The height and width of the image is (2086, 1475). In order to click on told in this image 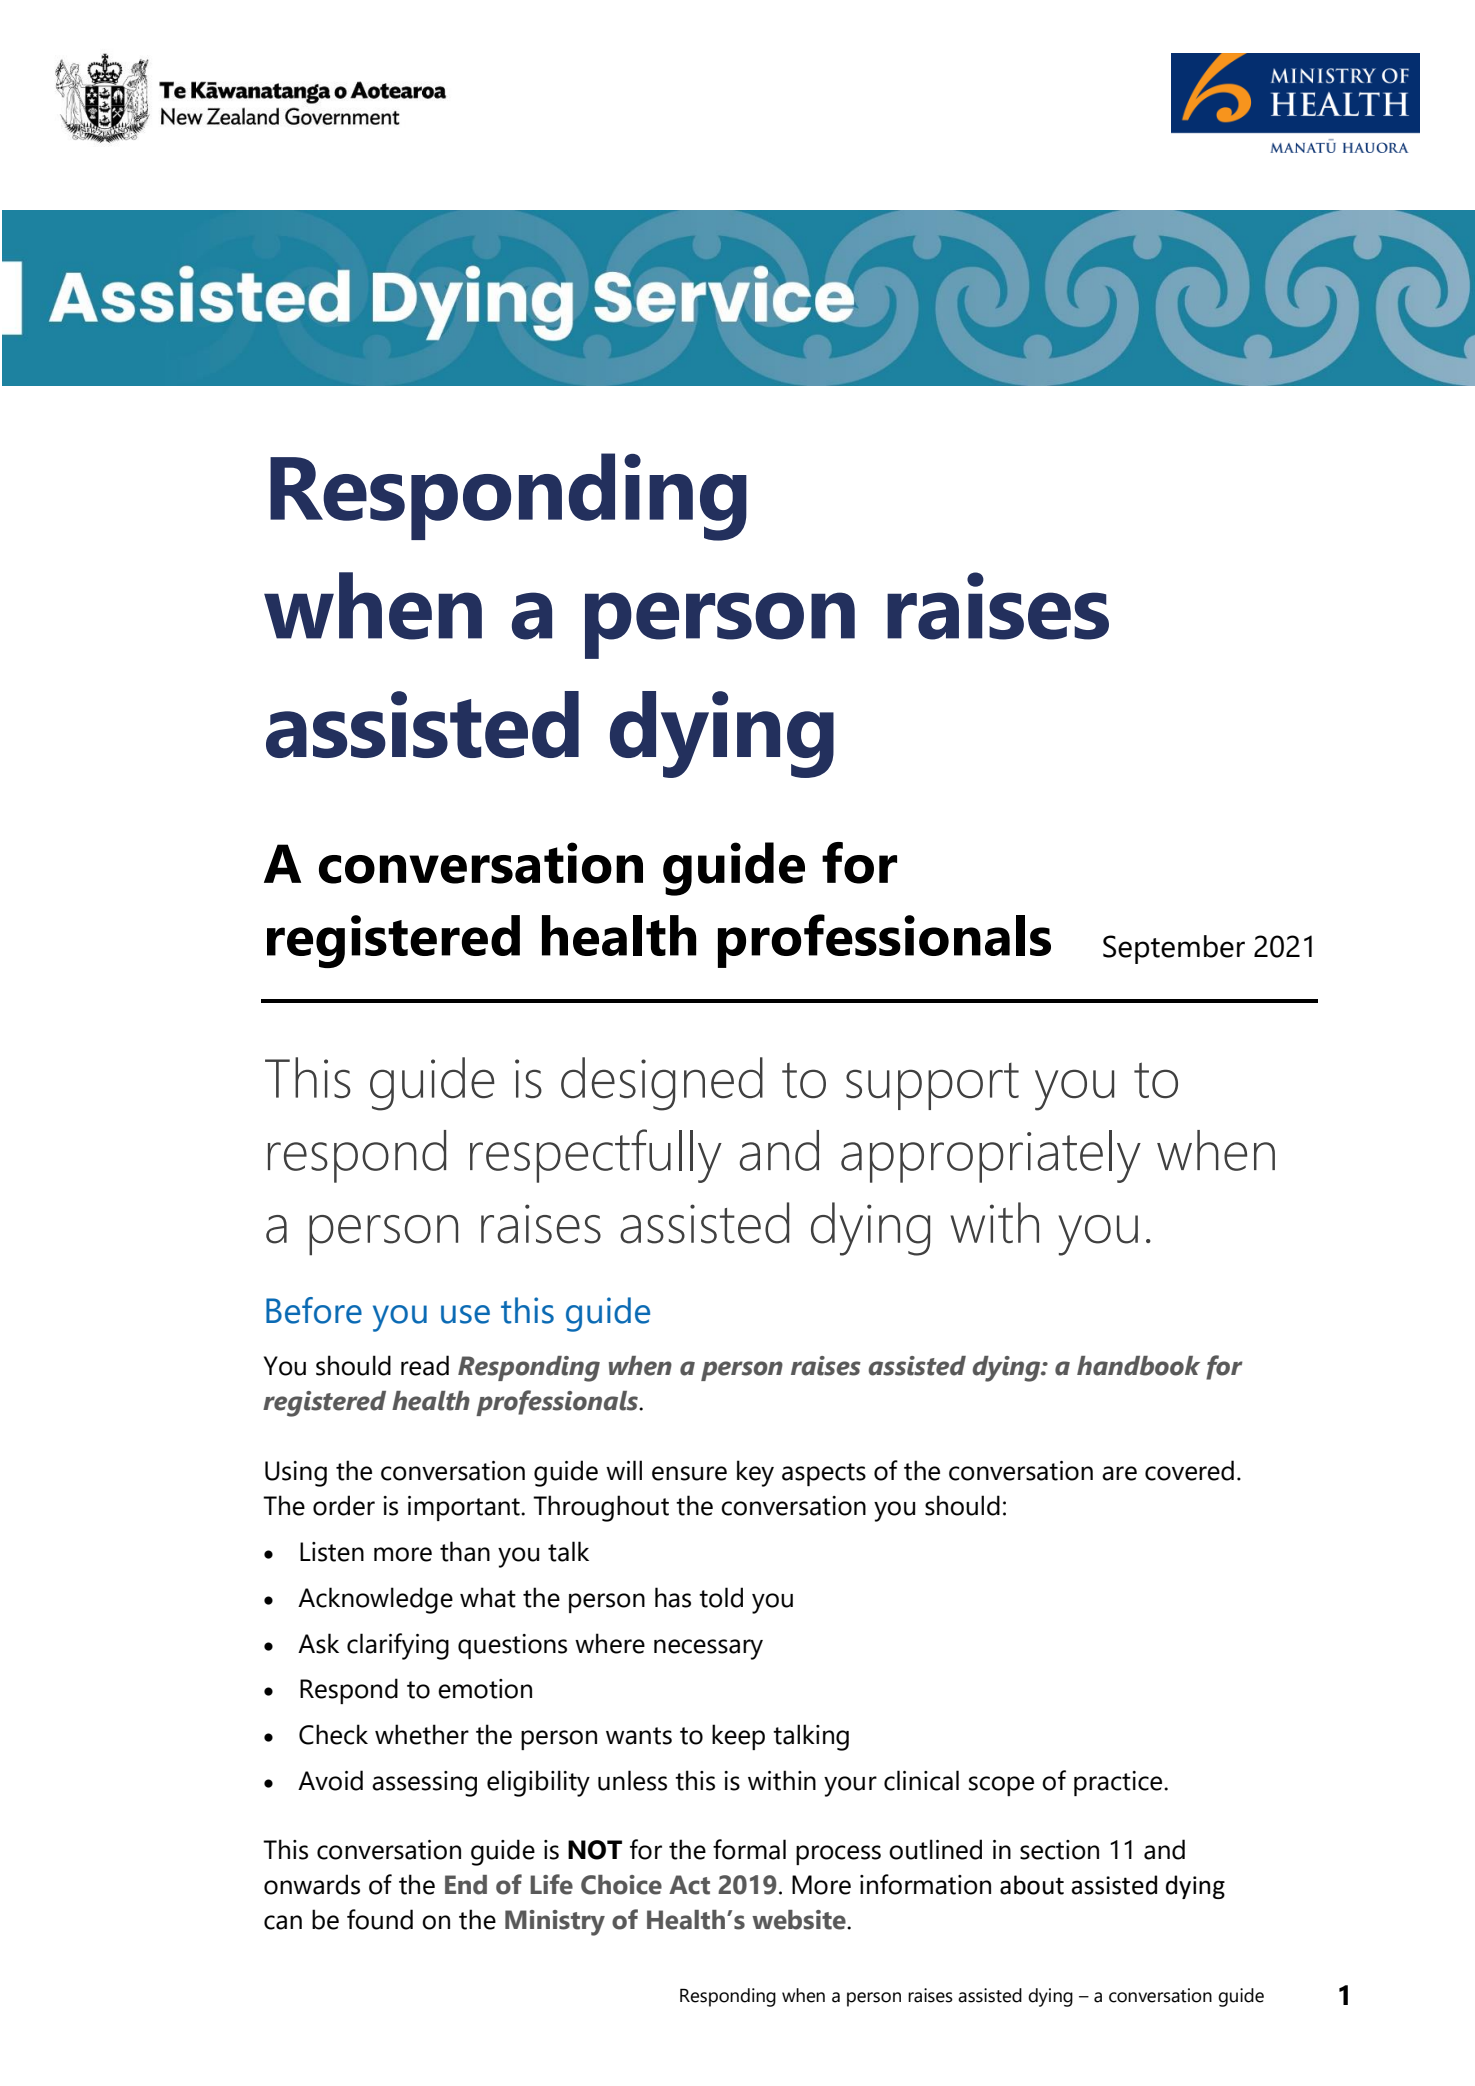, I will do `click(721, 1597)`.
